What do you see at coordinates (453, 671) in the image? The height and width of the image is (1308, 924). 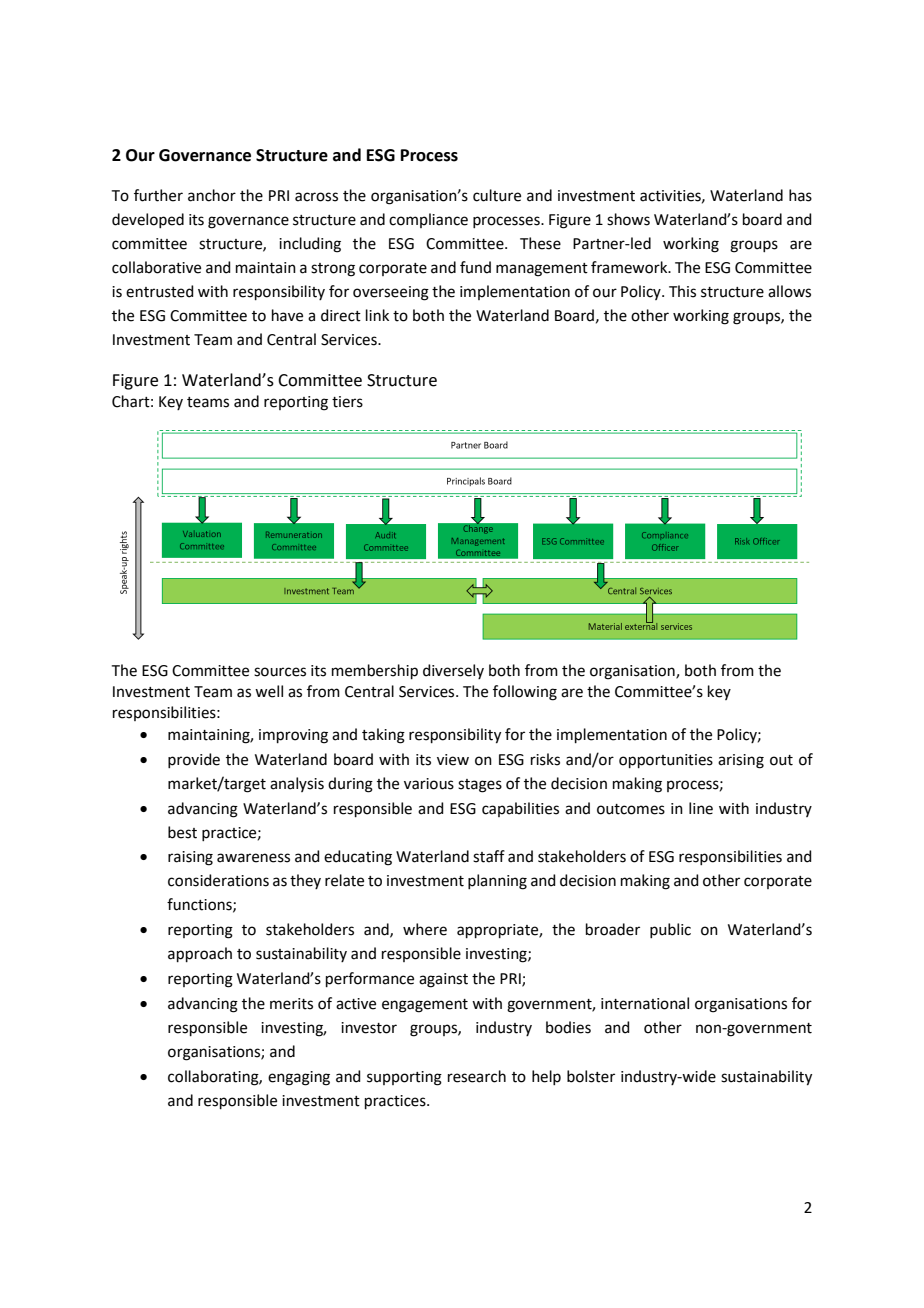 I see `diversely` at bounding box center [453, 671].
